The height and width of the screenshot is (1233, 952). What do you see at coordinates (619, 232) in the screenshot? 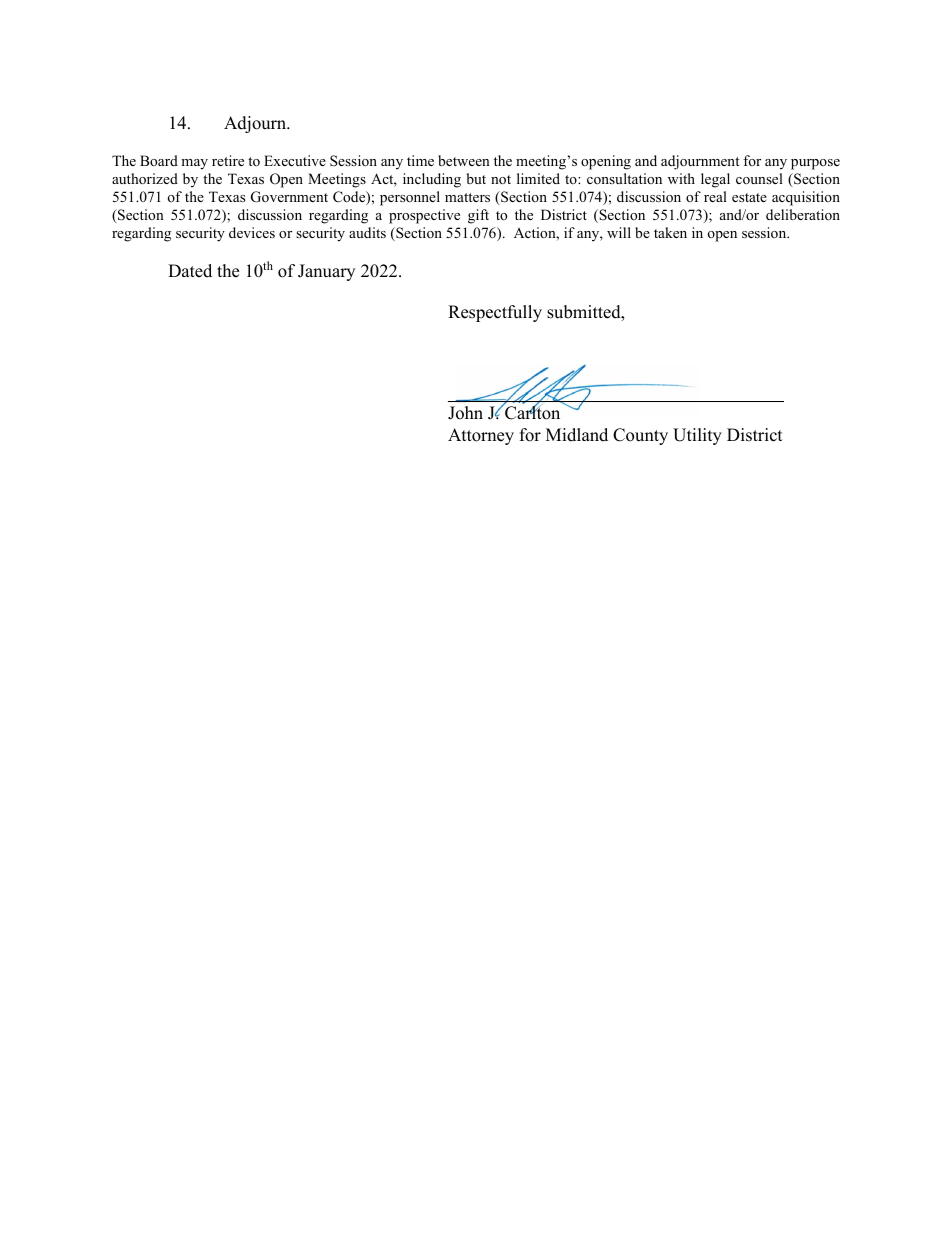
I see `will` at bounding box center [619, 232].
